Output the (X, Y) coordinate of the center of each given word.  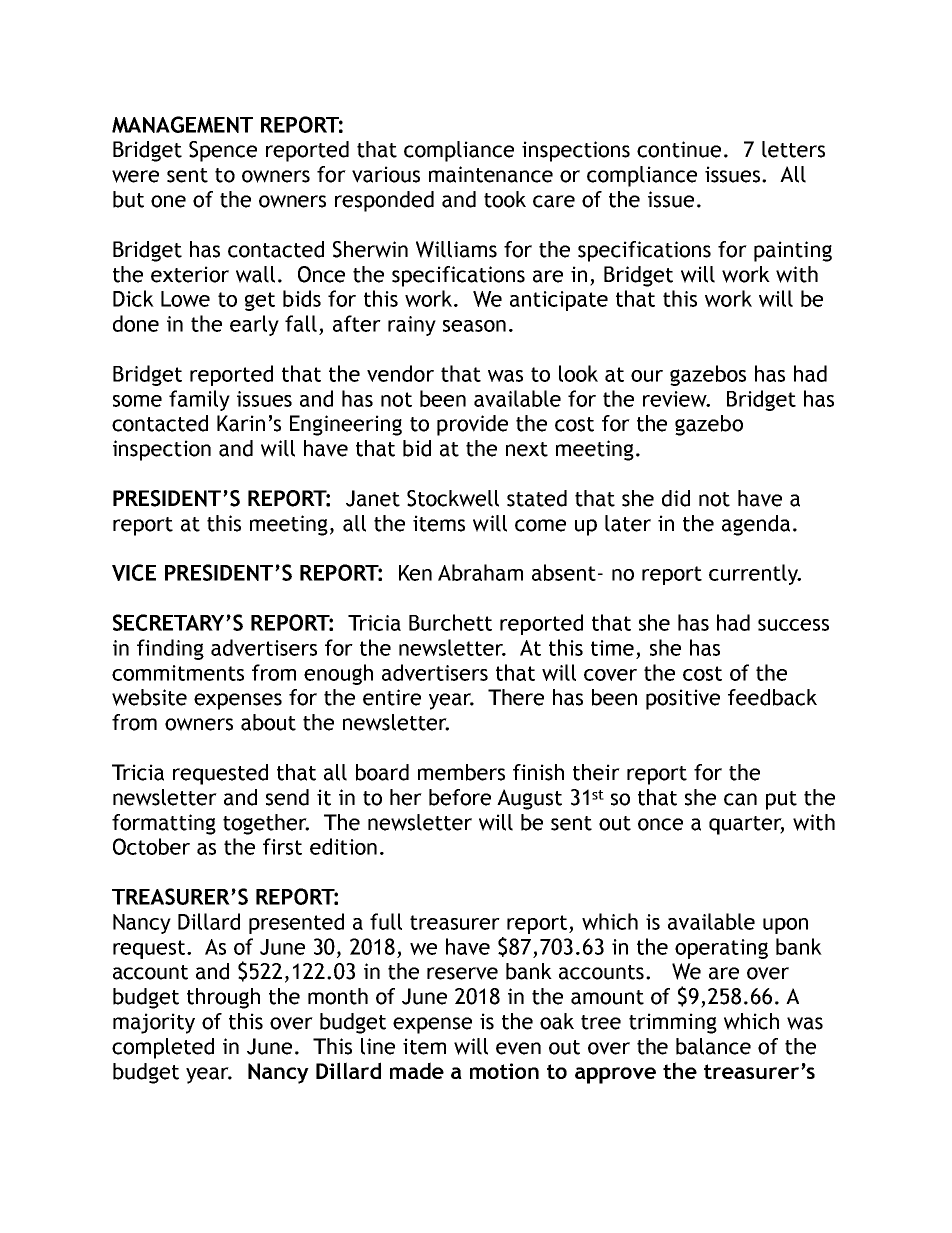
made (417, 1070)
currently (754, 574)
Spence (223, 151)
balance (713, 1046)
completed (163, 1048)
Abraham (480, 572)
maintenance (491, 174)
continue (679, 149)
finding (170, 649)
